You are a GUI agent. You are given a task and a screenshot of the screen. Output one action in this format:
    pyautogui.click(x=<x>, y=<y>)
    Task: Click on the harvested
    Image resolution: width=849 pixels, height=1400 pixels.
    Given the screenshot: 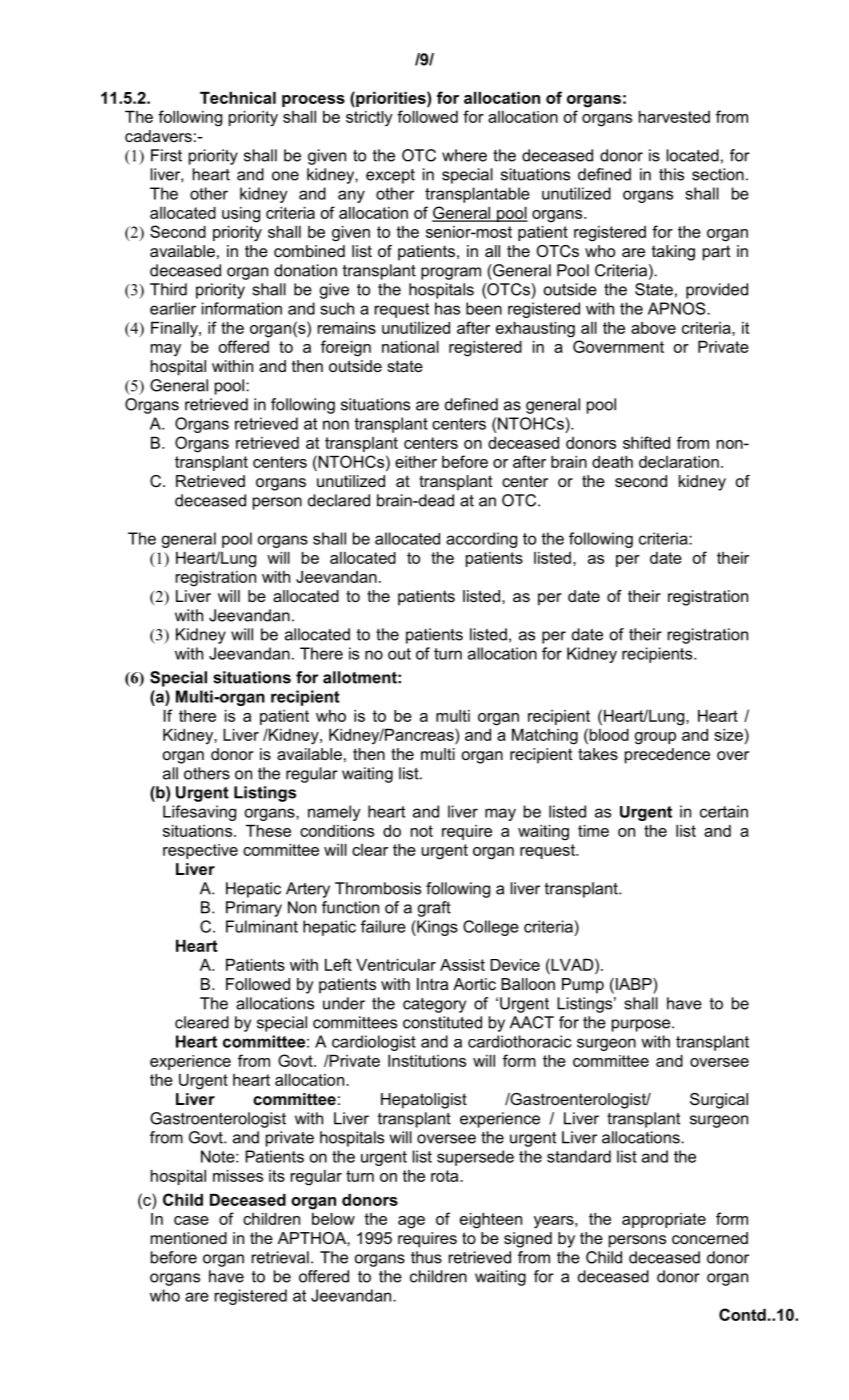 What is the action you would take?
    pyautogui.click(x=674, y=117)
